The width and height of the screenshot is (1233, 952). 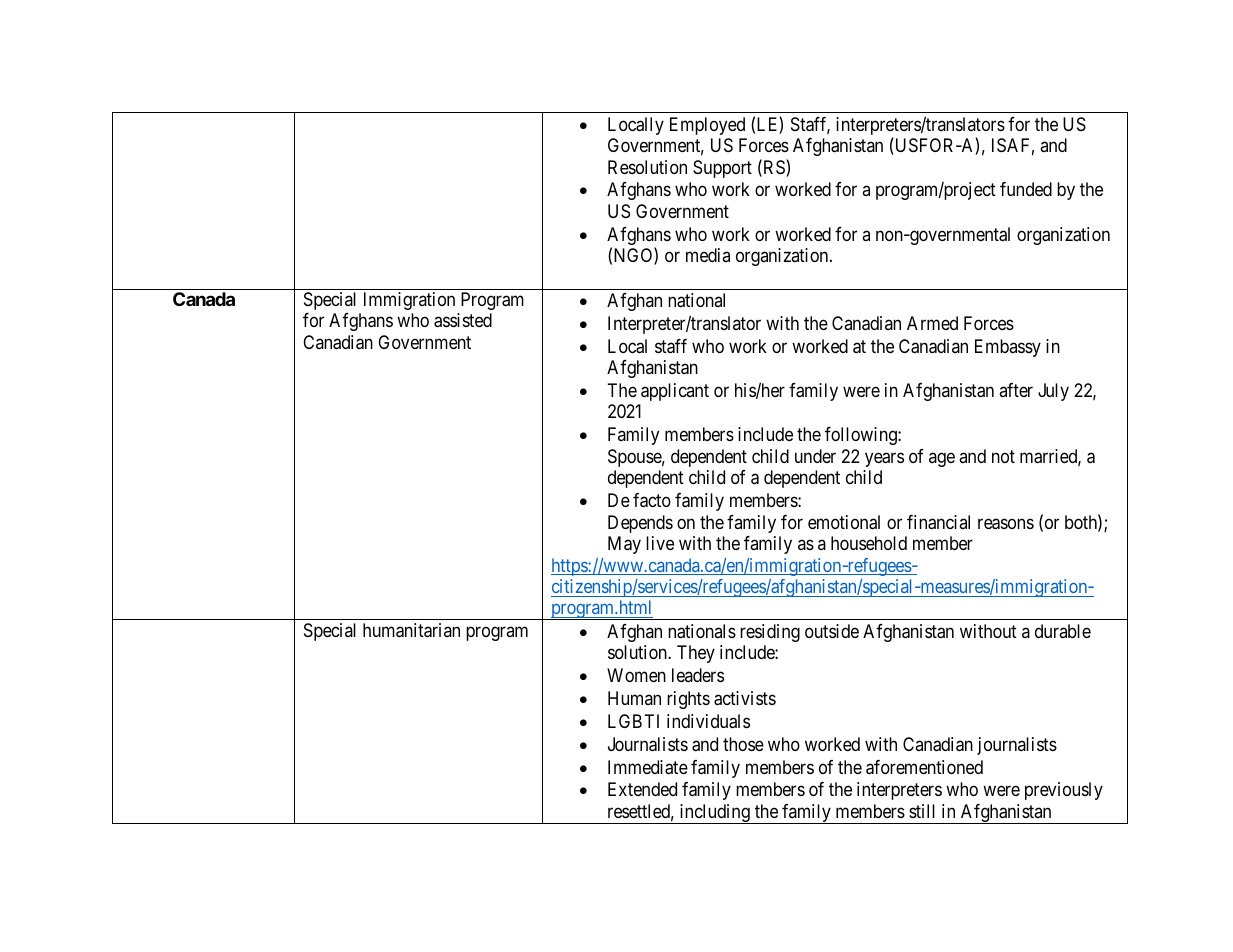 What do you see at coordinates (722, 169) in the screenshot?
I see `Support` at bounding box center [722, 169].
